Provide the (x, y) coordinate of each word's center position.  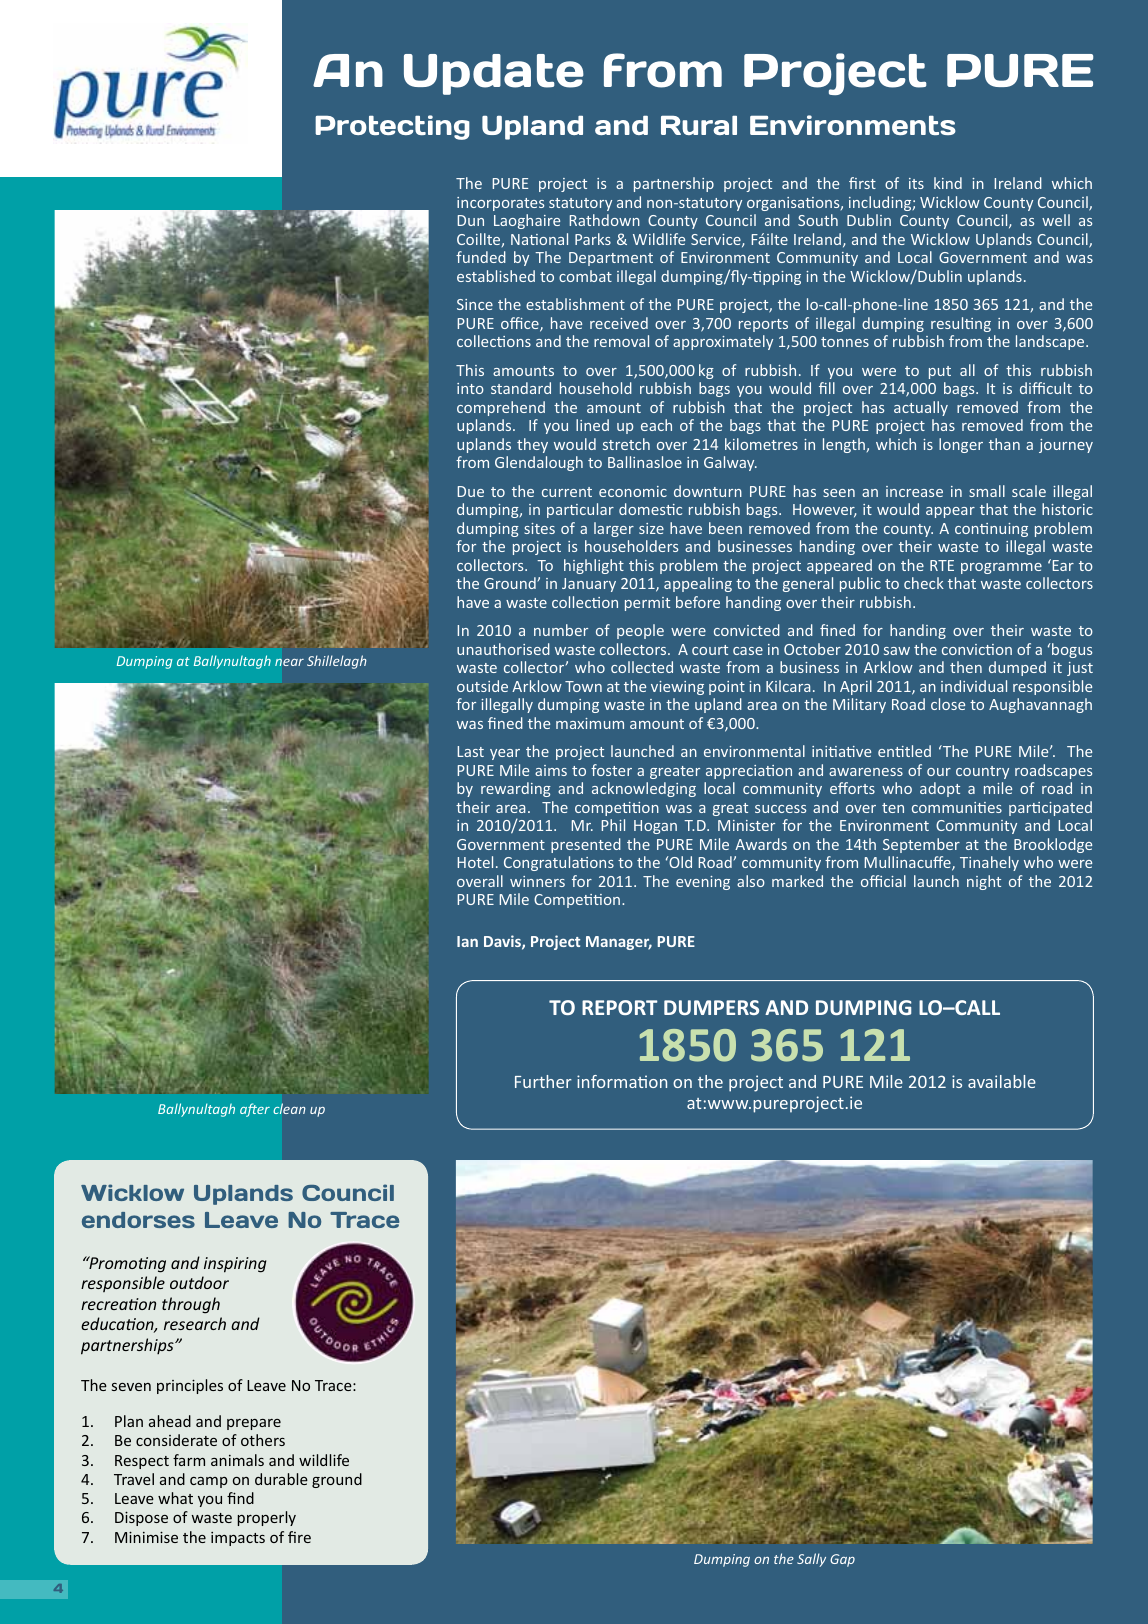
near (289, 662)
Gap (842, 1560)
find (240, 1498)
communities (957, 807)
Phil (613, 825)
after (255, 1110)
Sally (811, 1560)
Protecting (392, 127)
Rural (699, 125)
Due (470, 491)
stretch (626, 444)
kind (948, 183)
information (622, 1081)
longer (961, 445)
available (1002, 1081)
